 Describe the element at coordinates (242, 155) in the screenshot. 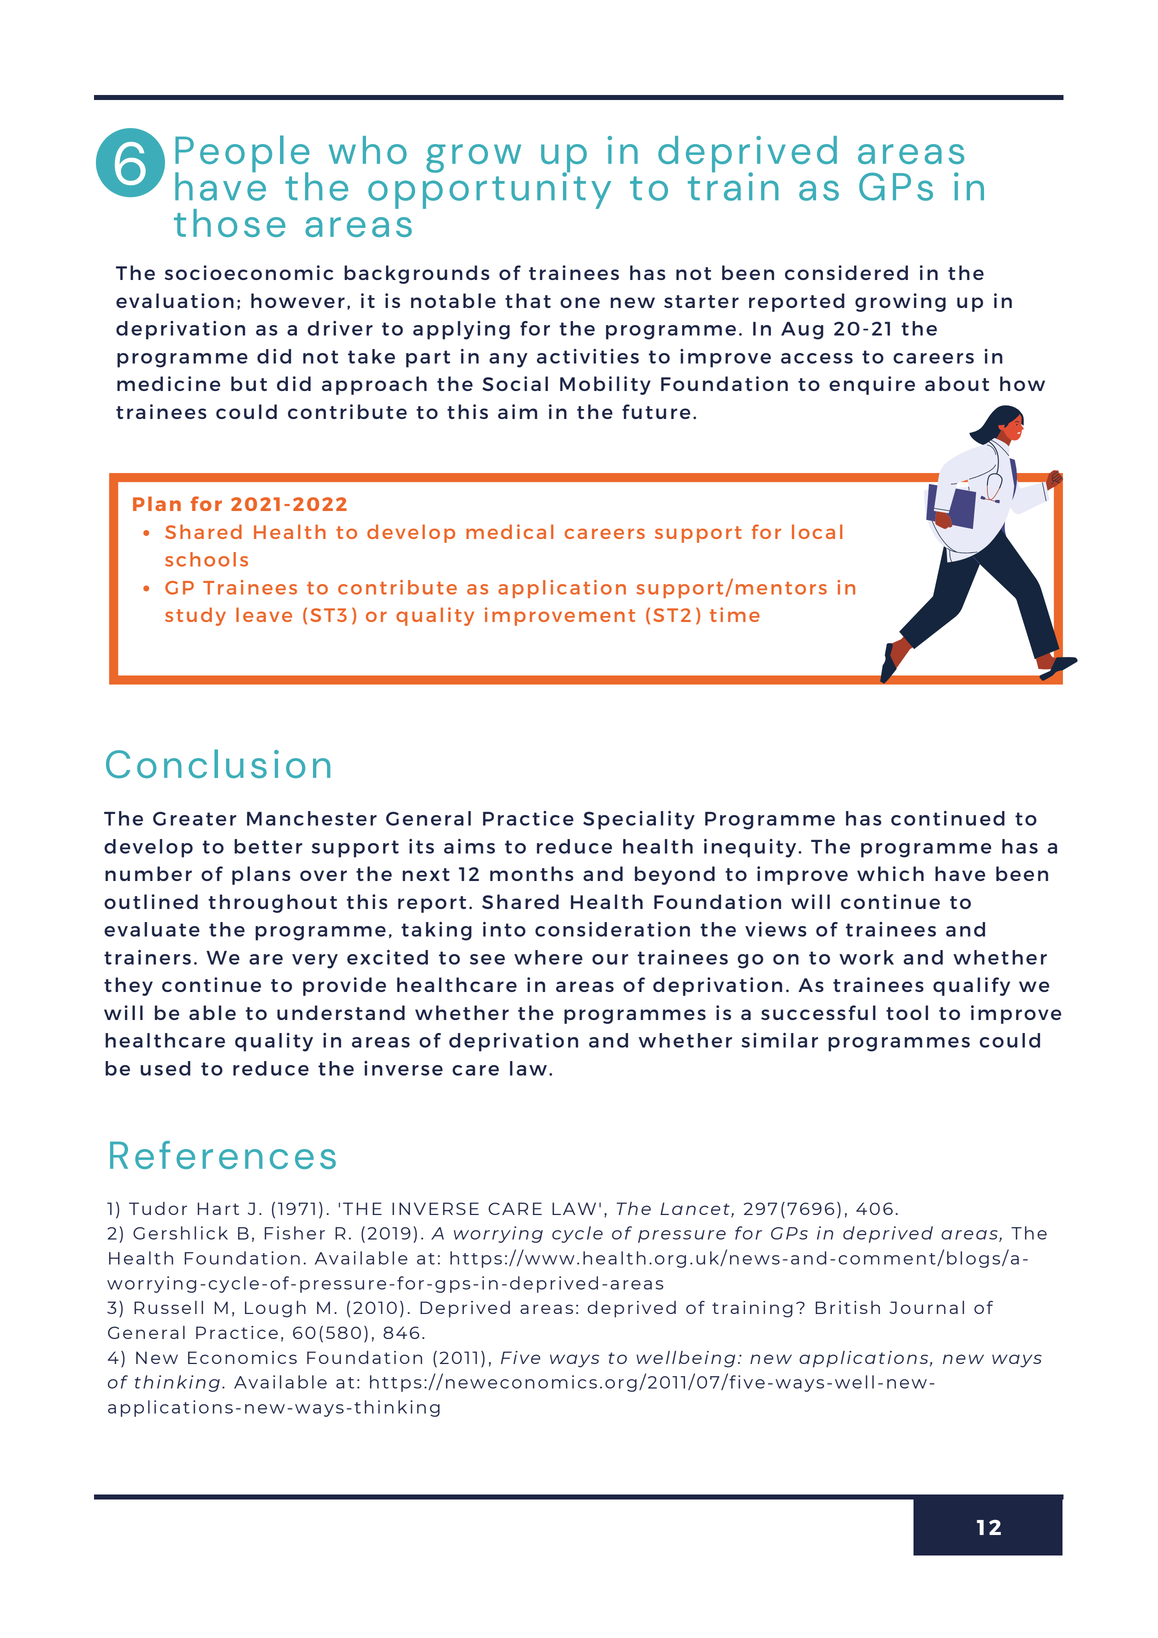

I see `People` at that location.
